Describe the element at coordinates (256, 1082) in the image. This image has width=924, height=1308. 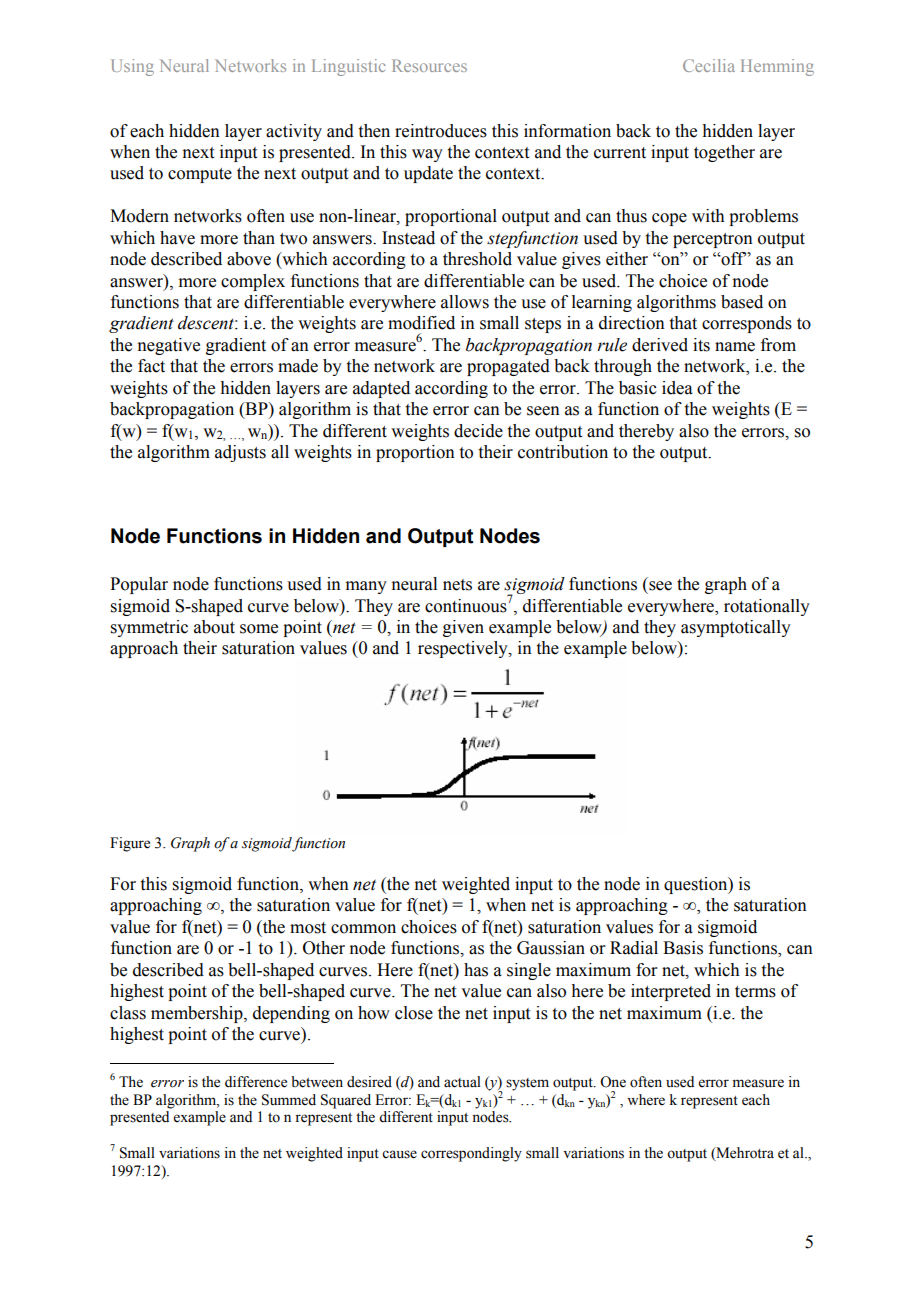
I see `difference` at that location.
